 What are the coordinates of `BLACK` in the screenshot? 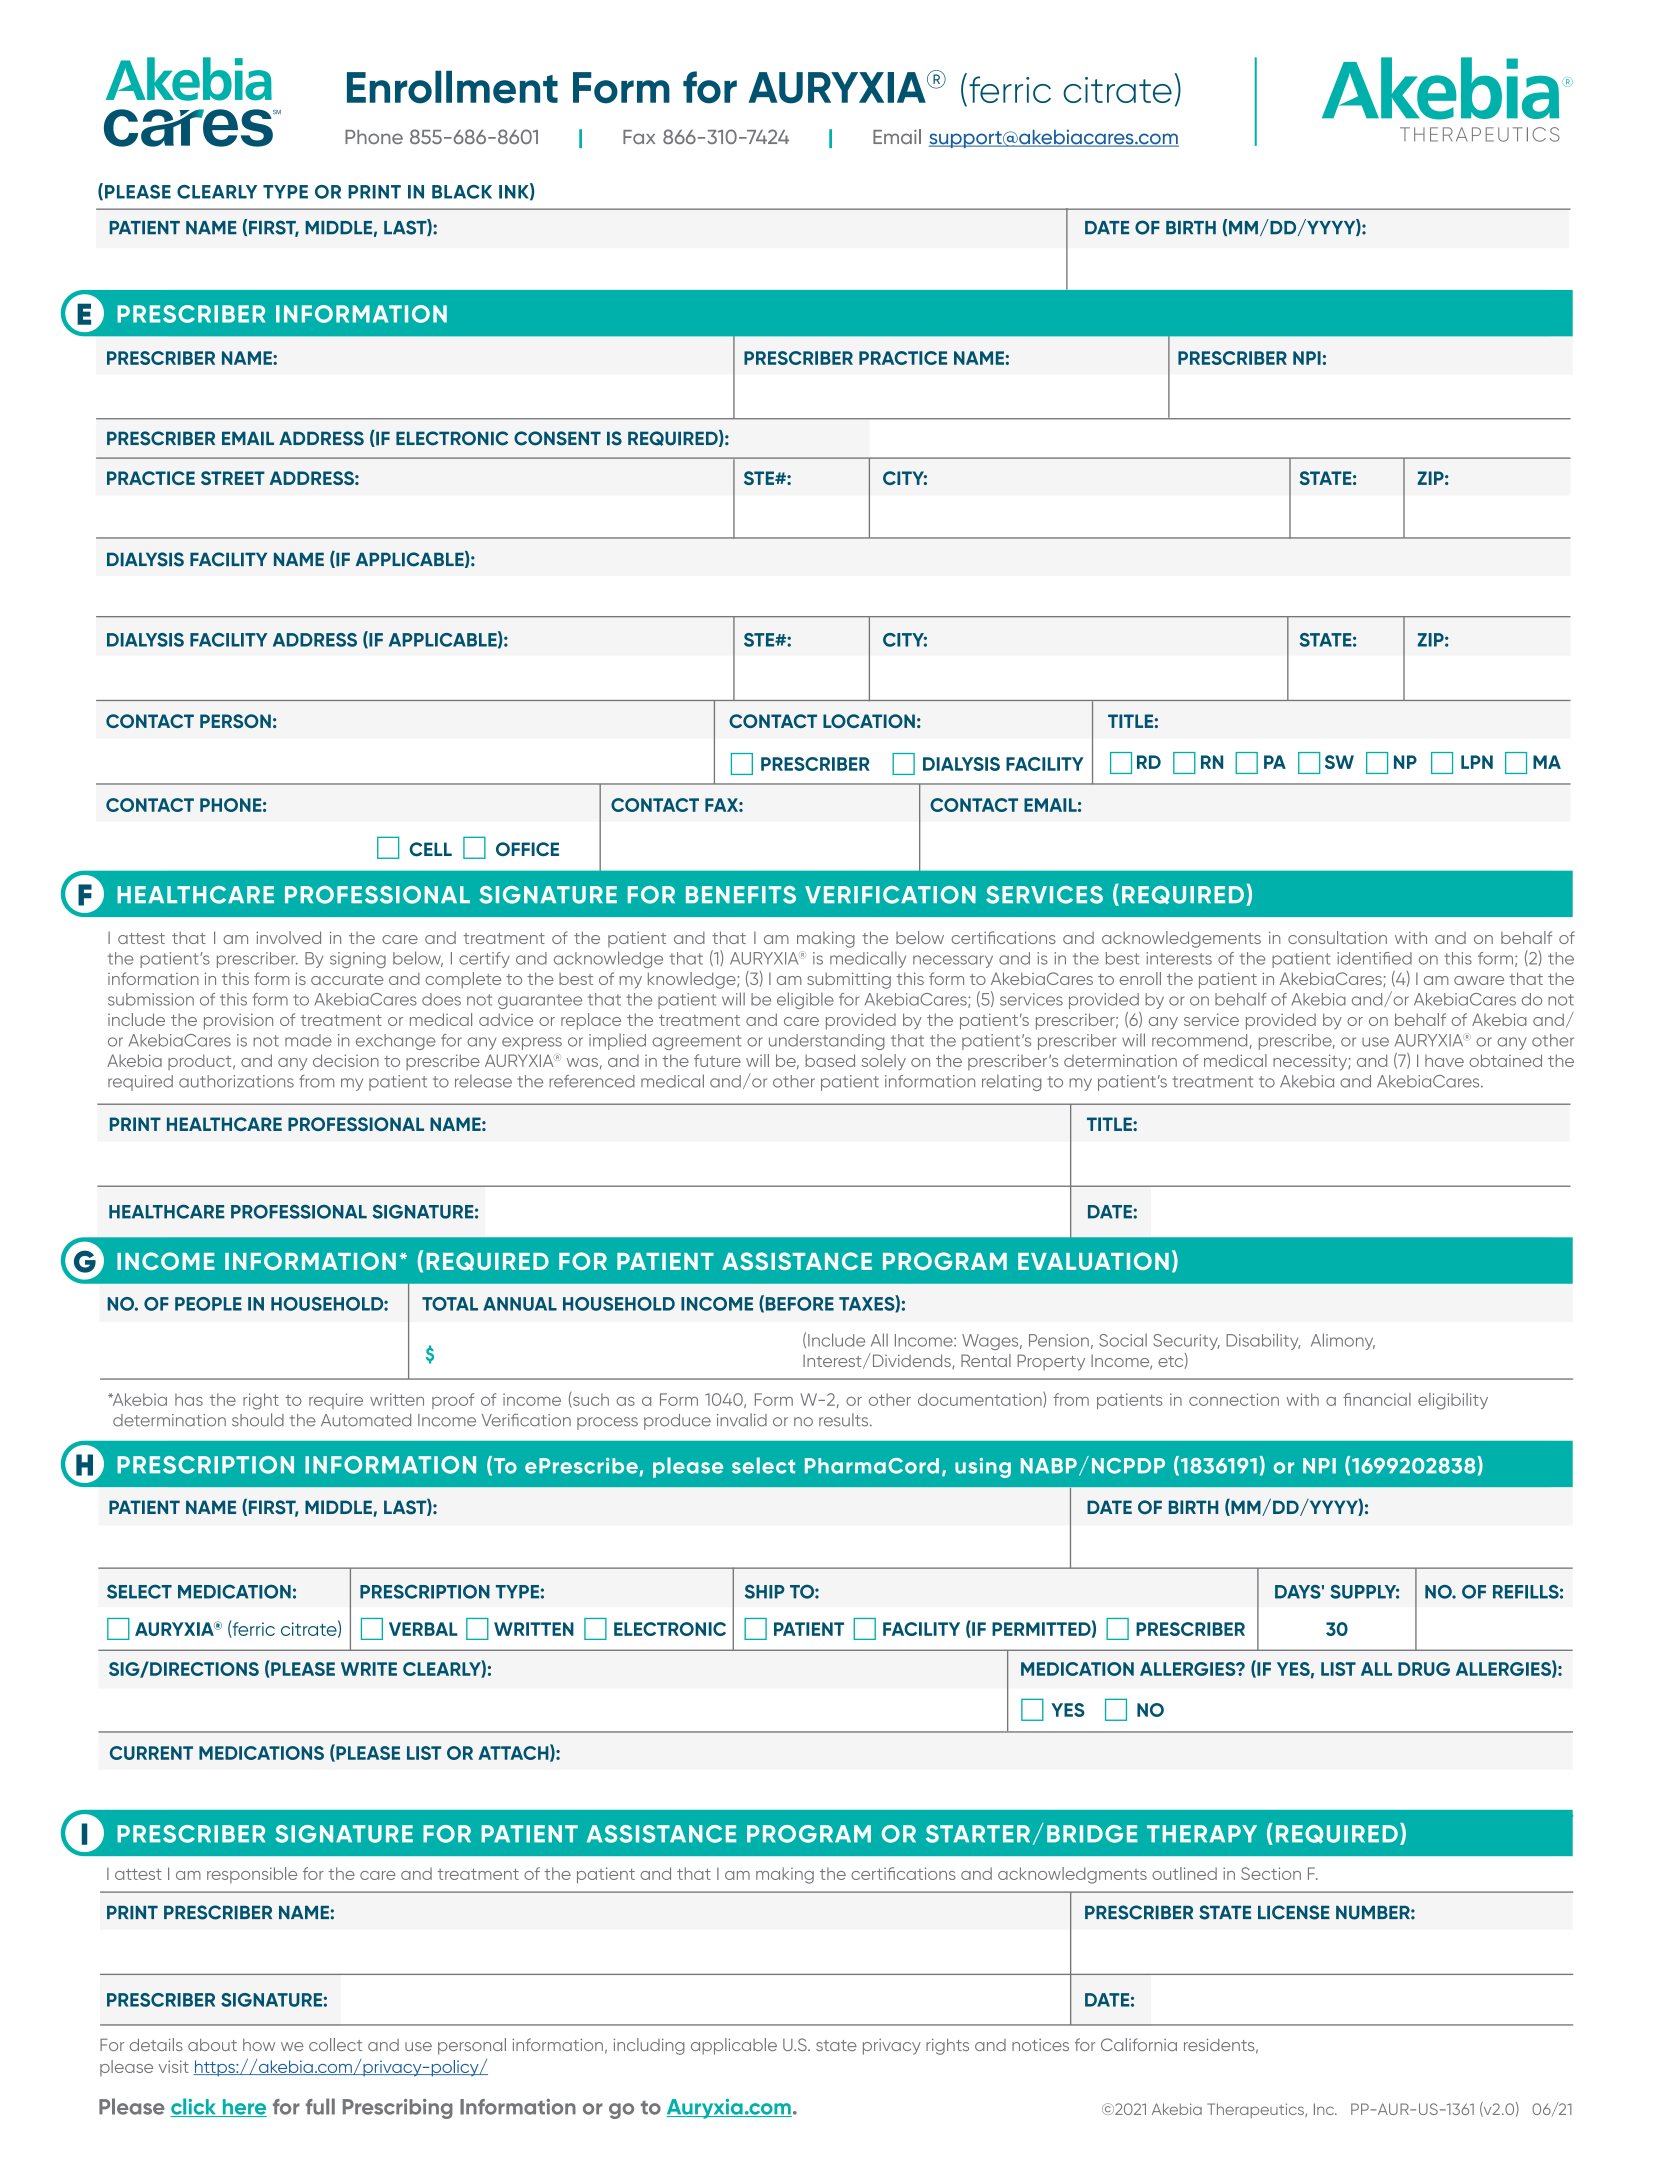 It's located at (462, 192).
